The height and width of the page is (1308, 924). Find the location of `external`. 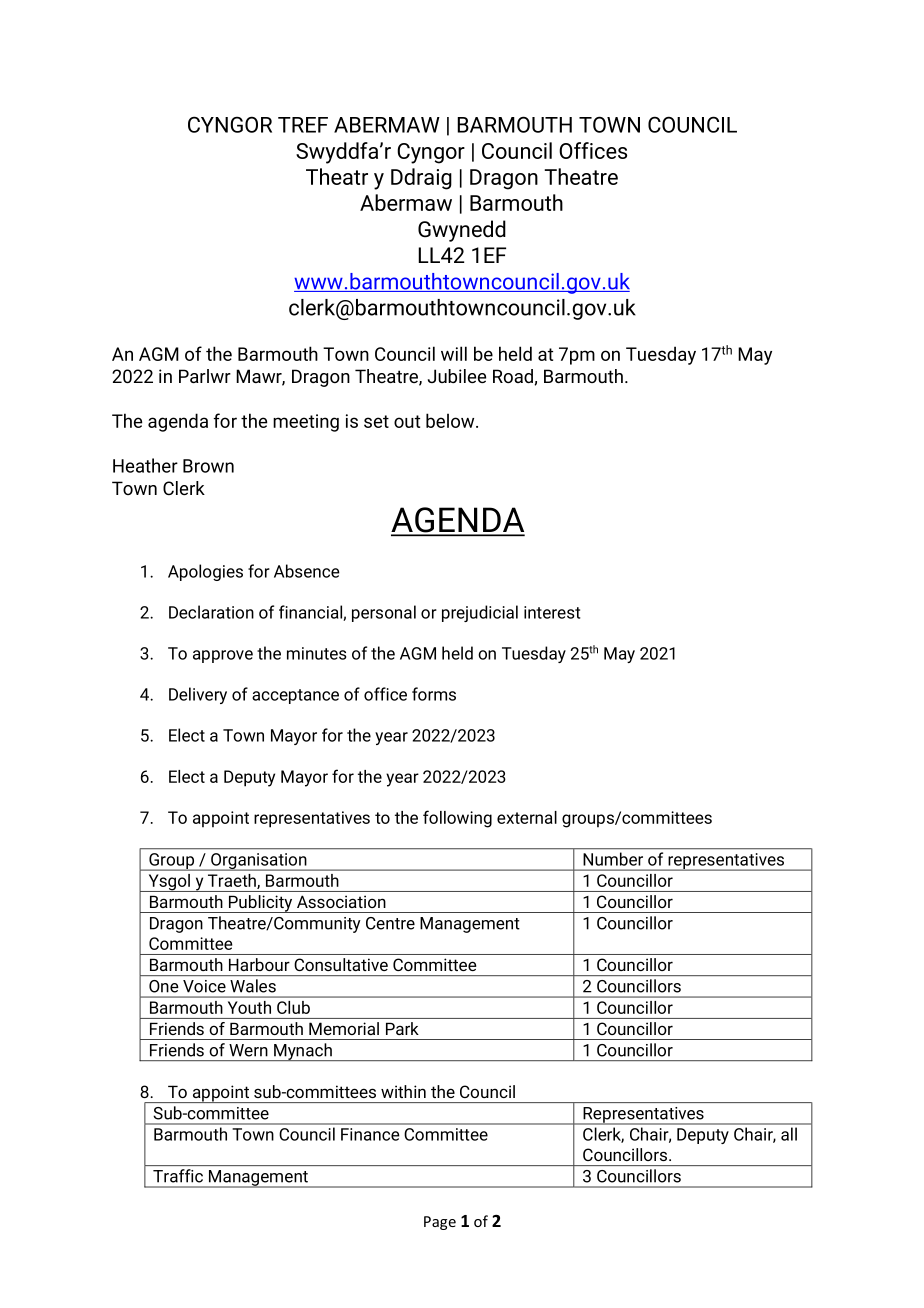

external is located at coordinates (527, 817).
